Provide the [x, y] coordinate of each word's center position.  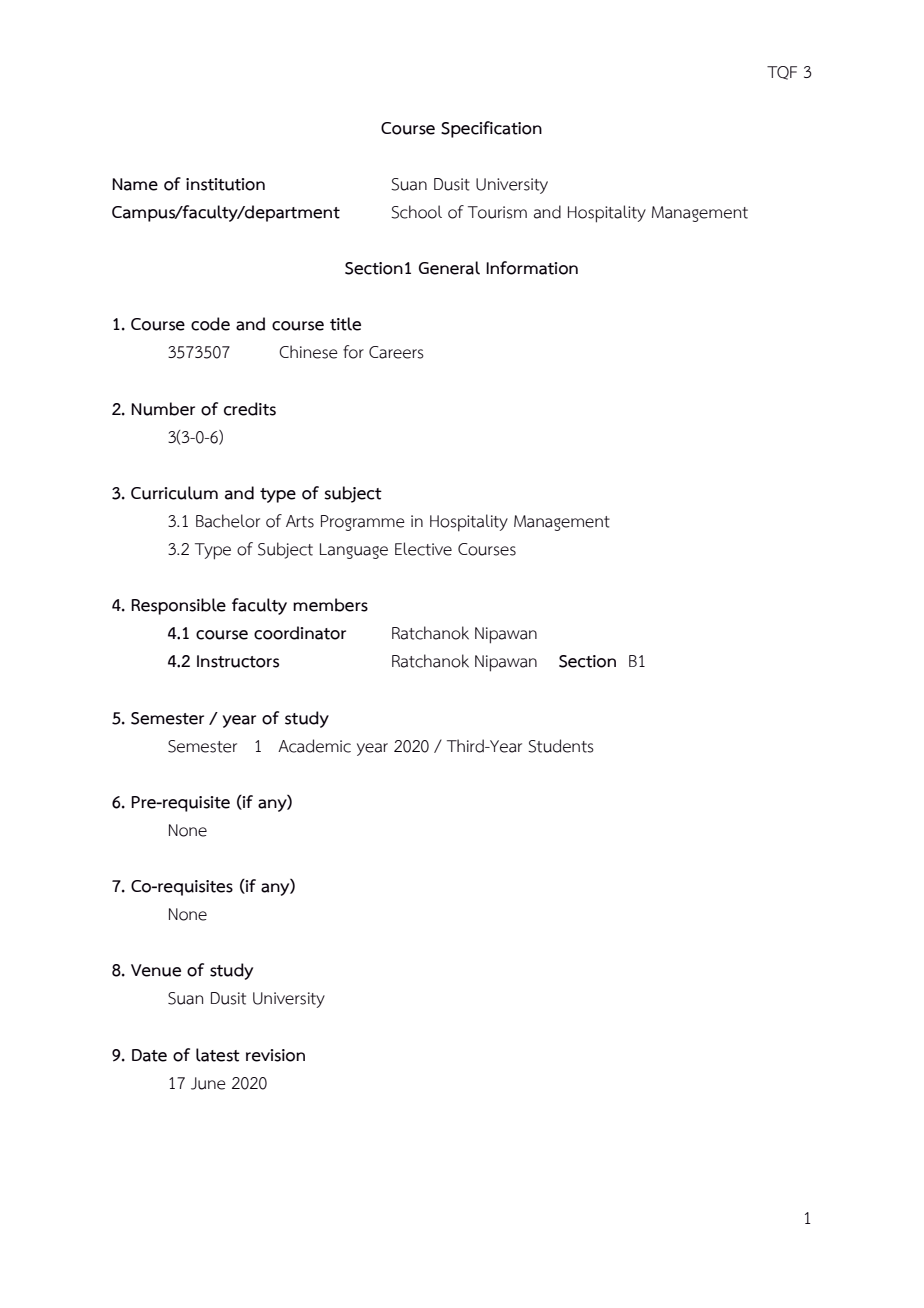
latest [218, 1055]
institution [225, 184]
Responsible [178, 606]
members [330, 605]
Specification [491, 129]
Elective [423, 549]
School [416, 212]
